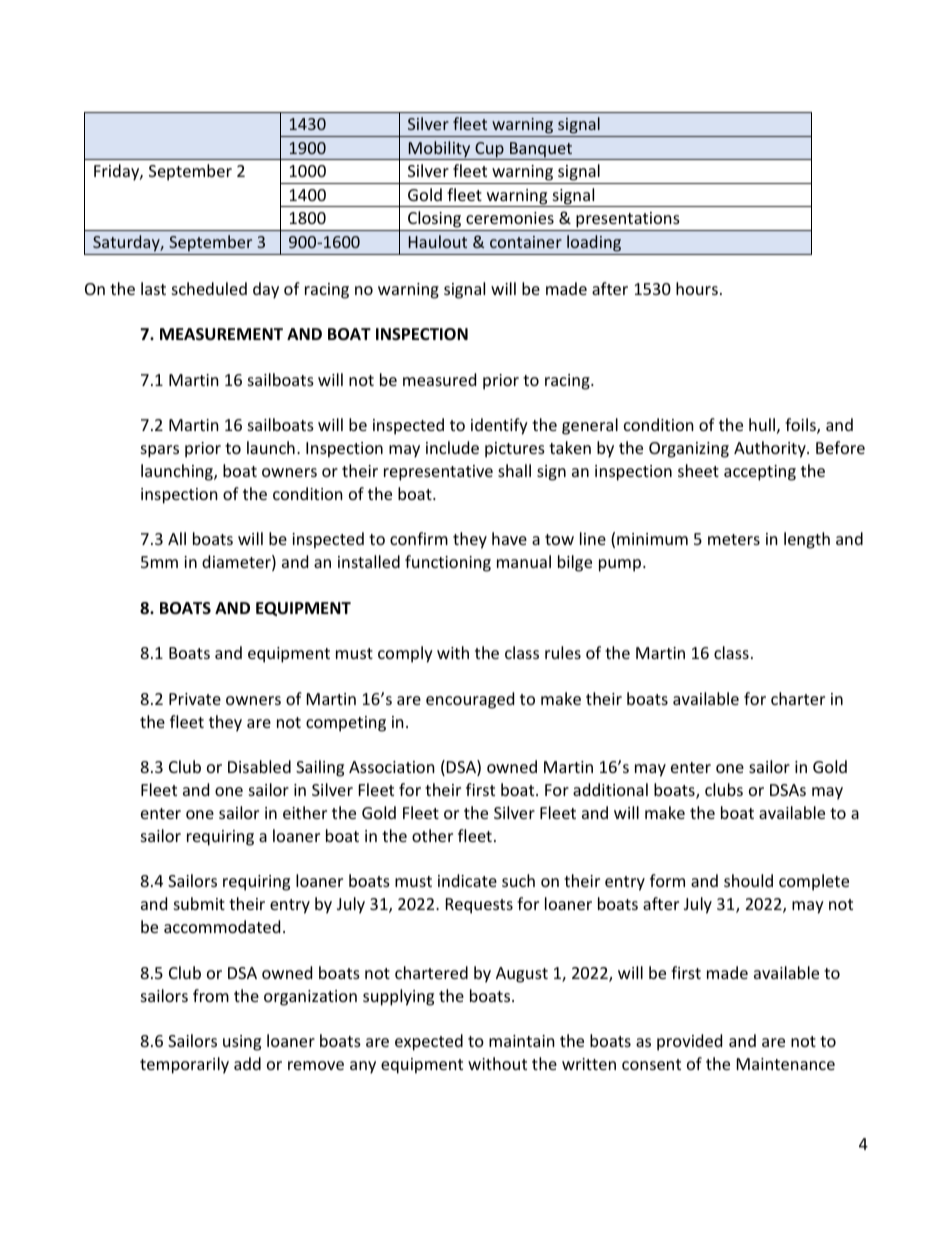  What do you see at coordinates (209, 288) in the page?
I see `scheduled` at bounding box center [209, 288].
